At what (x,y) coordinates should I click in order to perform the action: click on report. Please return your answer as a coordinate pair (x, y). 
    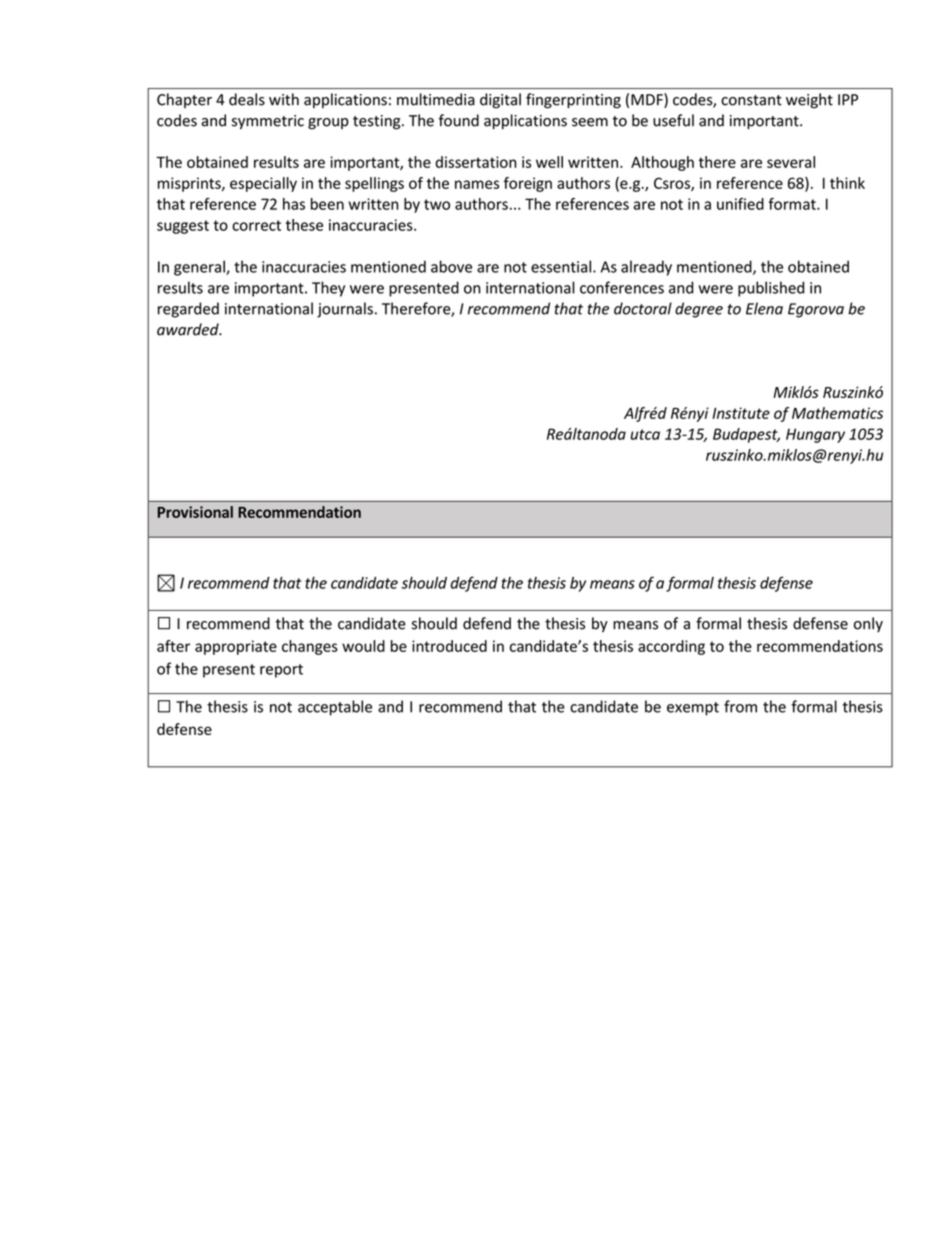
    Looking at the image, I should click on (281, 671).
